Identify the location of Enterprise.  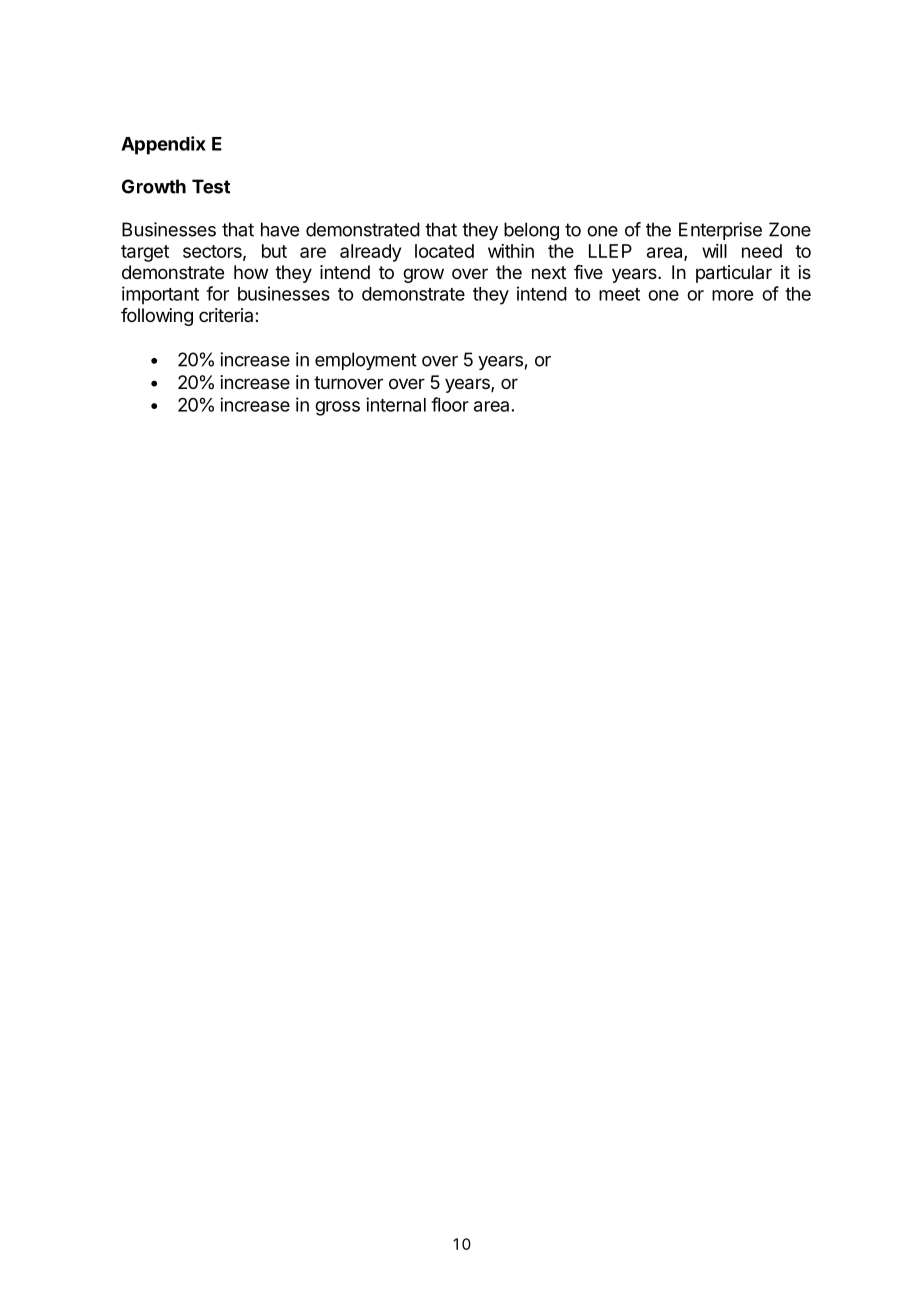
(720, 231).
